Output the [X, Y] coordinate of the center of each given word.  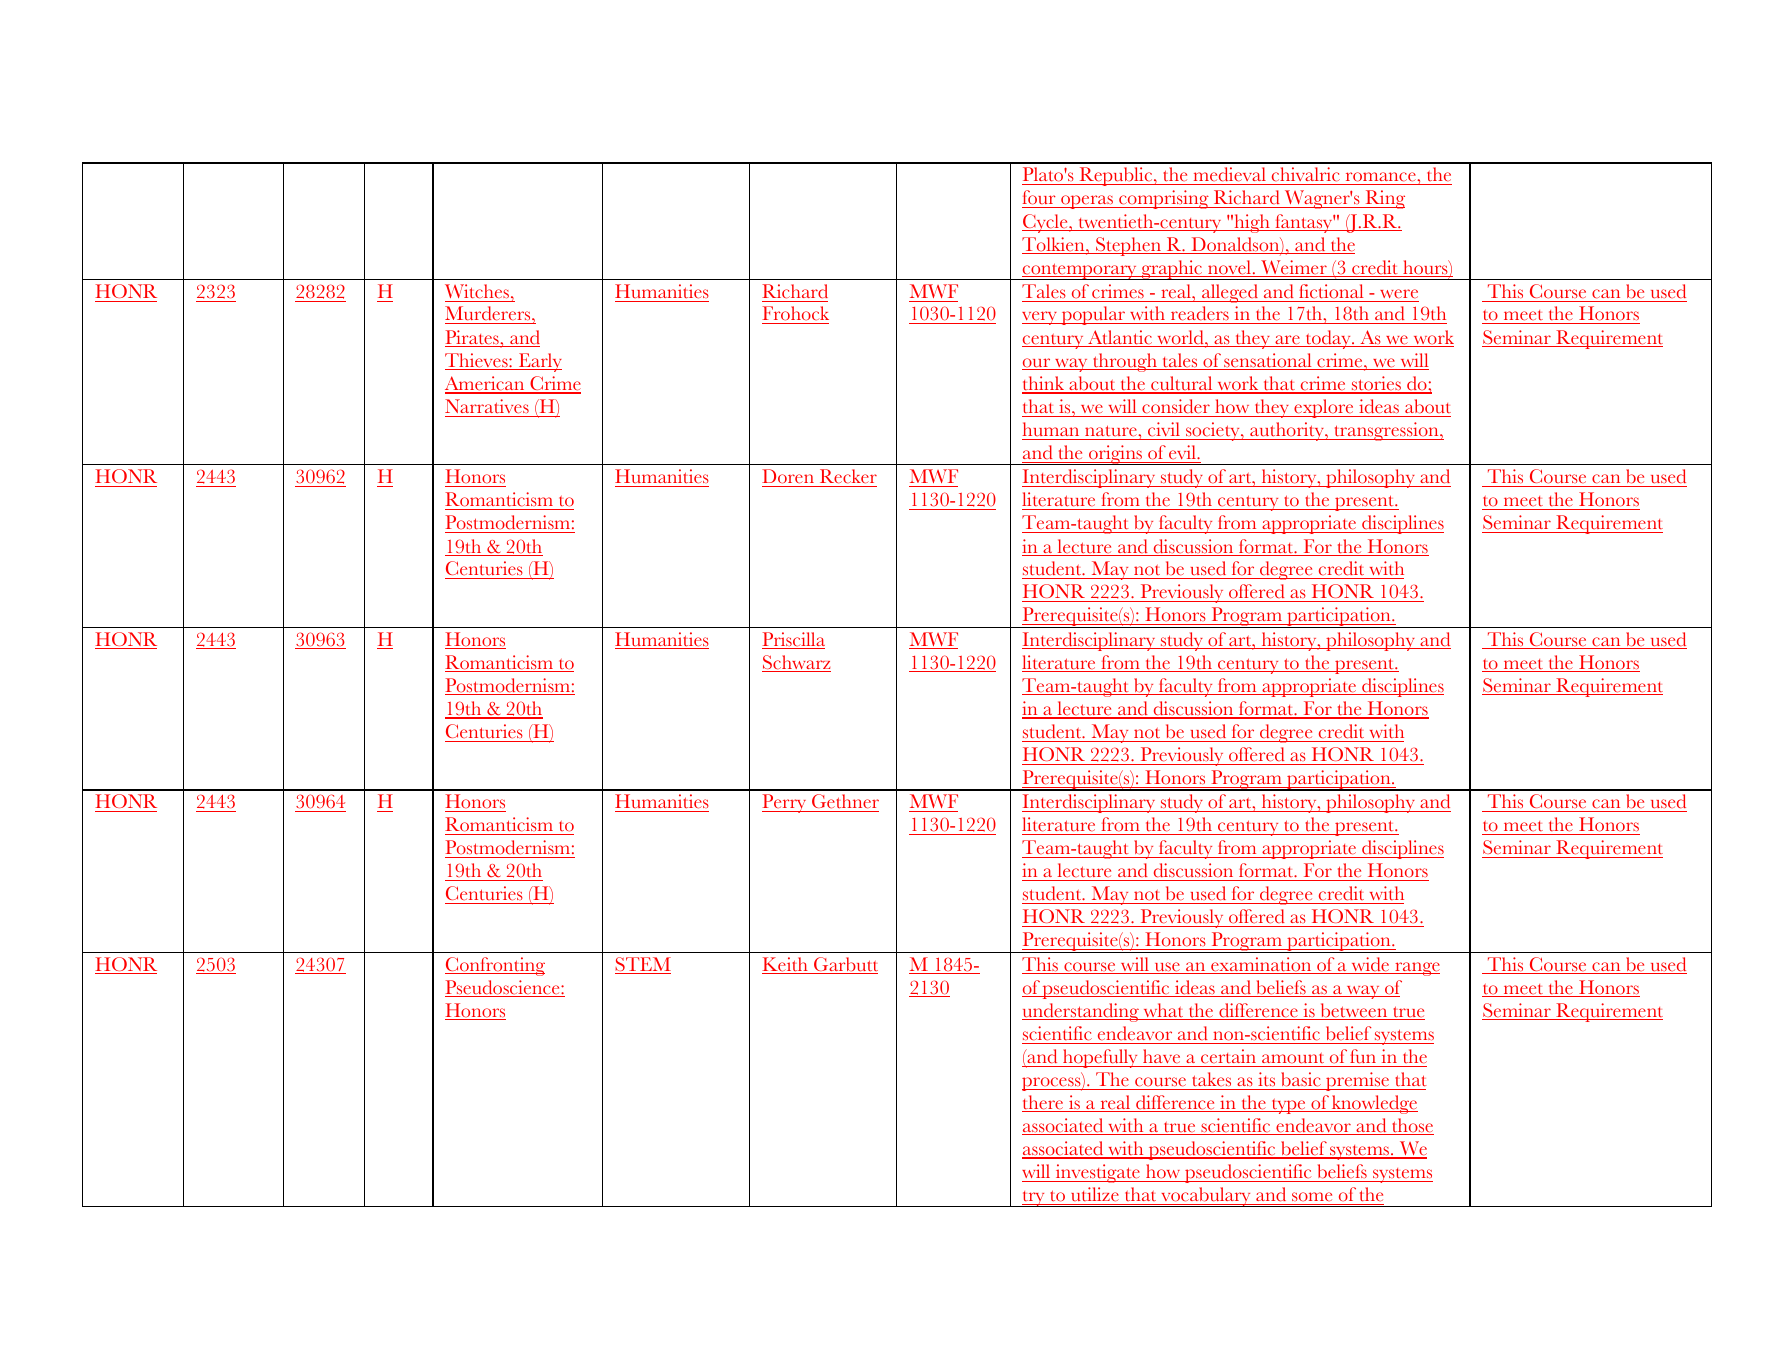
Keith [786, 965]
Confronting [495, 966]
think [1044, 384]
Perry [785, 803]
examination [1261, 965]
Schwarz [796, 663]
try [1033, 1199]
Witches [478, 291]
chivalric [1305, 176]
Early [539, 362]
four [1040, 199]
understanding [1081, 1012]
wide [1370, 965]
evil [1183, 452]
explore [1324, 408]
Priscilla [793, 640]
